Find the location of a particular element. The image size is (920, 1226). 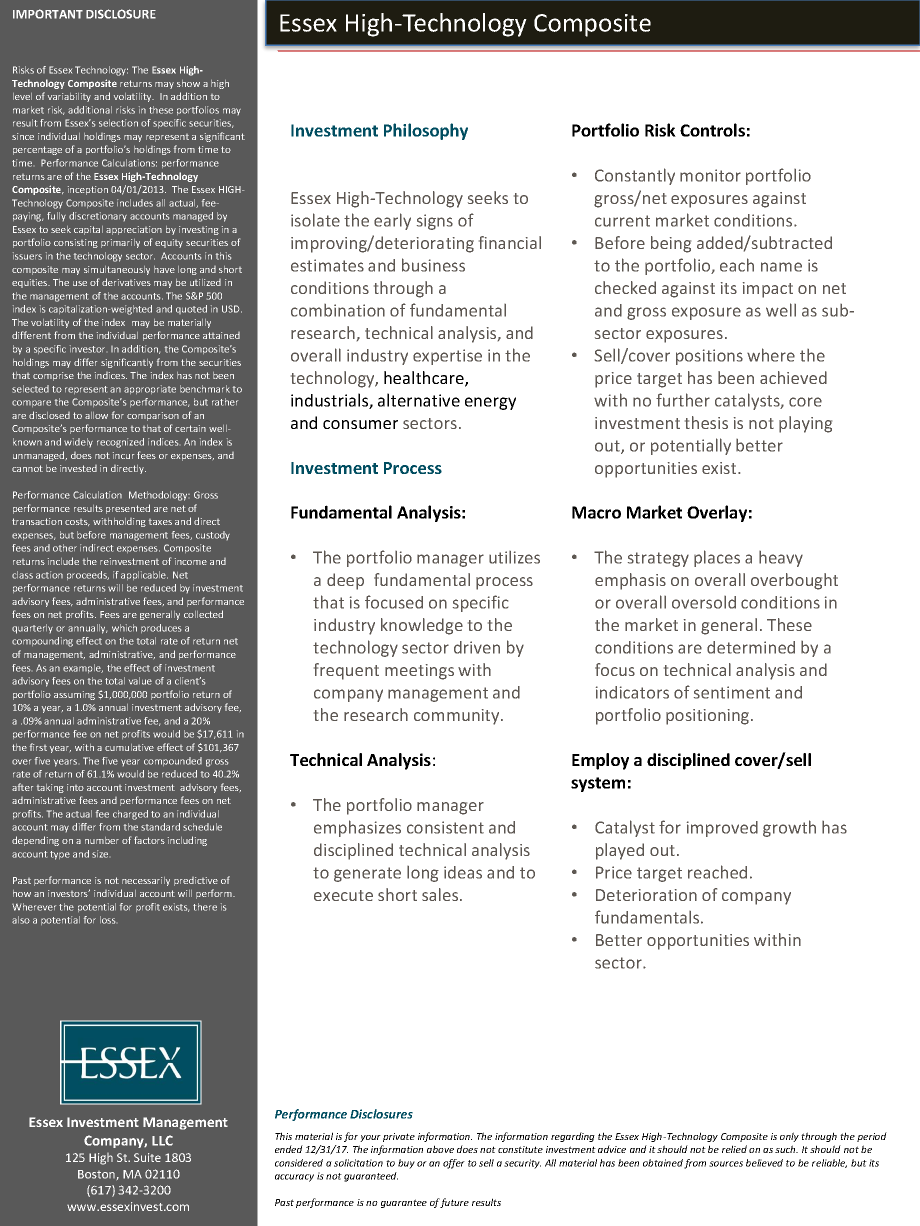

Philosophy is located at coordinates (426, 131).
